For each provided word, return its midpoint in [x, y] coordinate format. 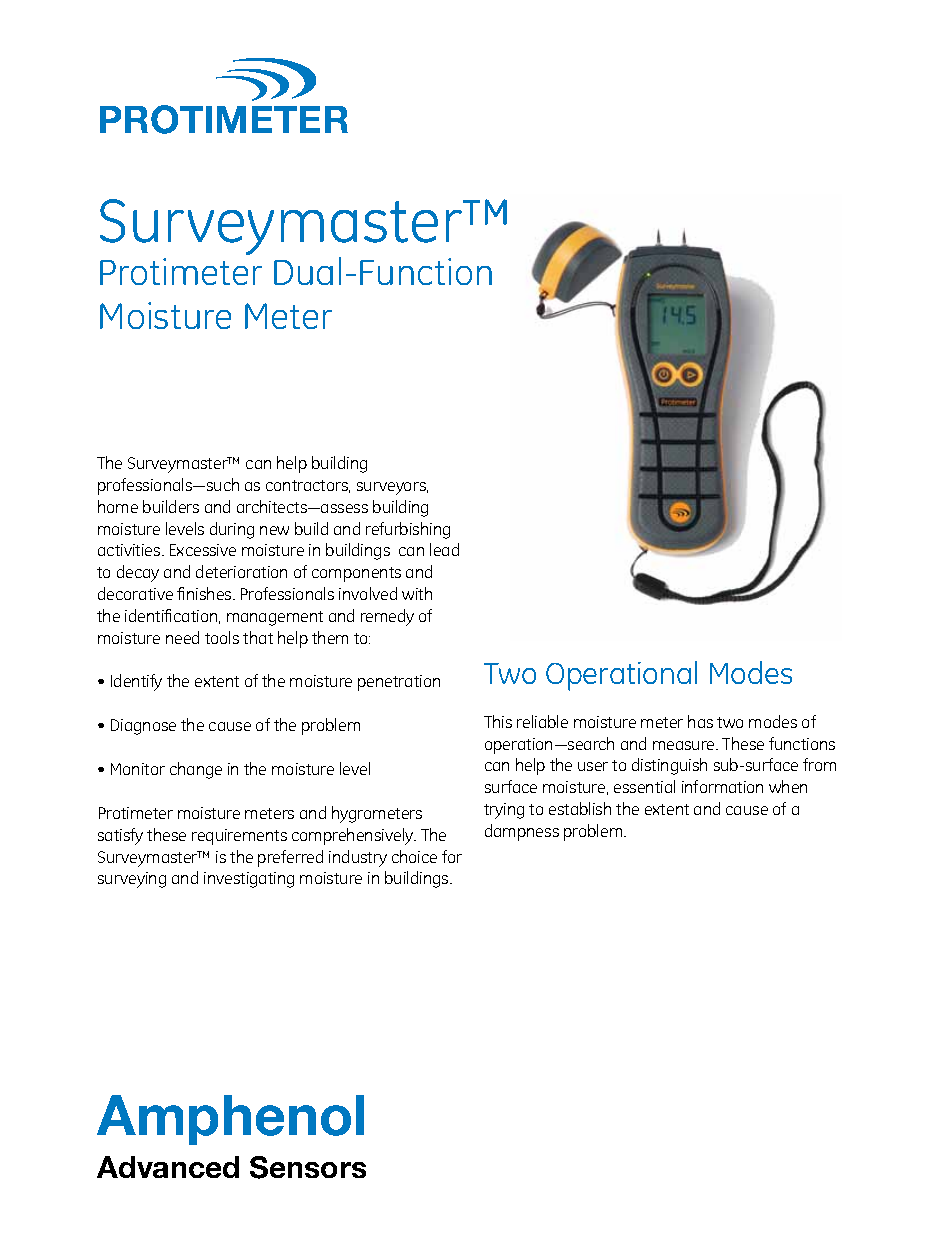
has [700, 721]
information [722, 786]
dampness [522, 832]
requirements [239, 837]
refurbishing [408, 530]
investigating [249, 880]
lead [444, 549]
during [232, 530]
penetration [399, 683]
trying [504, 811]
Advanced [168, 1167]
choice [414, 856]
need [182, 637]
